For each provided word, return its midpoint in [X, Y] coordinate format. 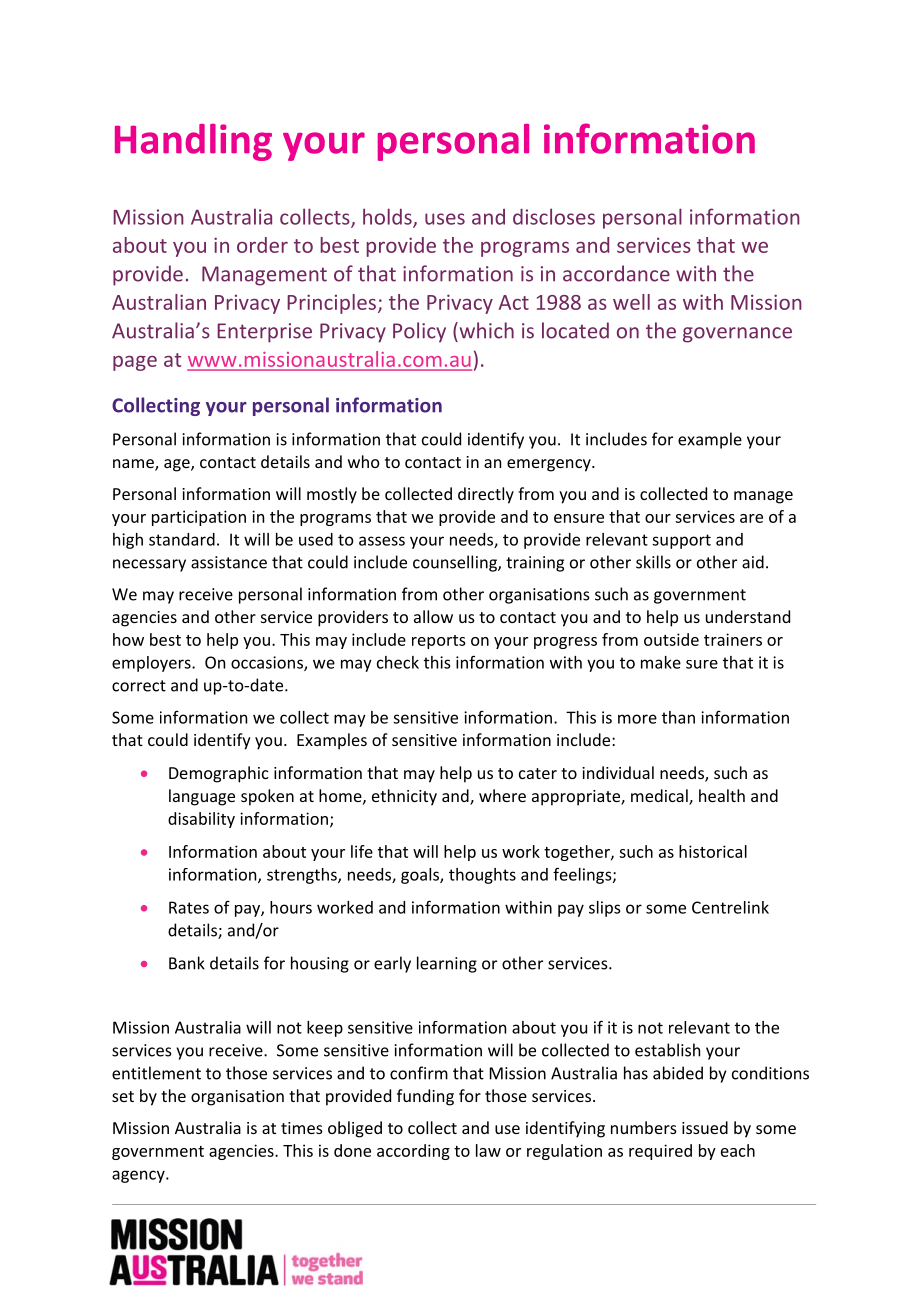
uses [445, 219]
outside [671, 639]
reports [439, 642]
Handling [193, 142]
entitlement [156, 1073]
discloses [554, 216]
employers [152, 664]
